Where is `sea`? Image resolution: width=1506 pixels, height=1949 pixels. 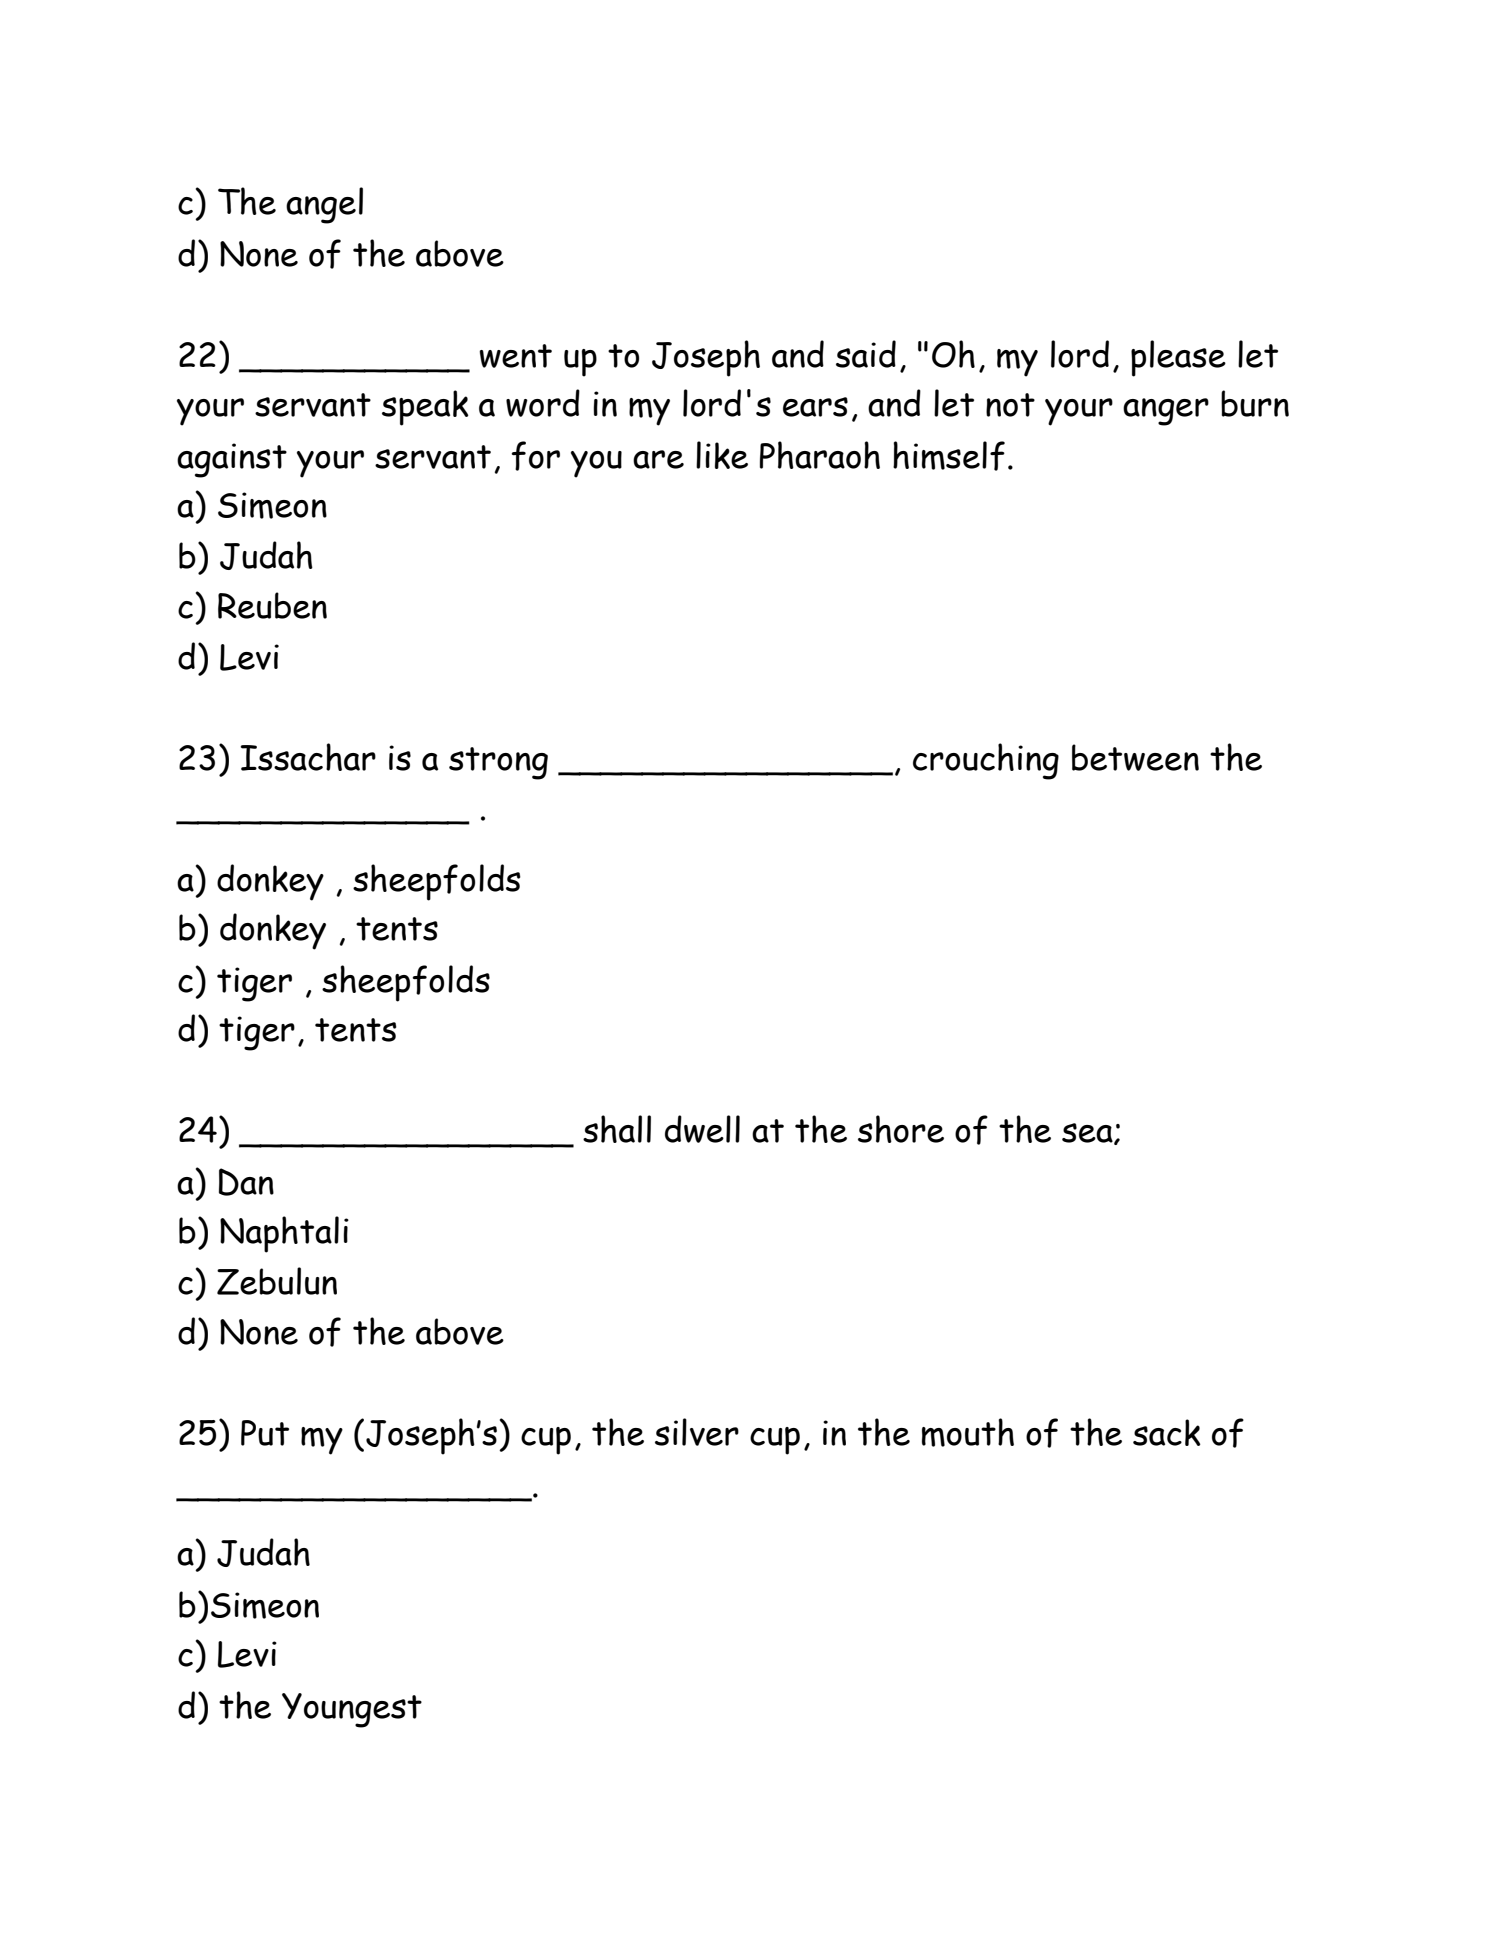 sea is located at coordinates (1088, 1134).
